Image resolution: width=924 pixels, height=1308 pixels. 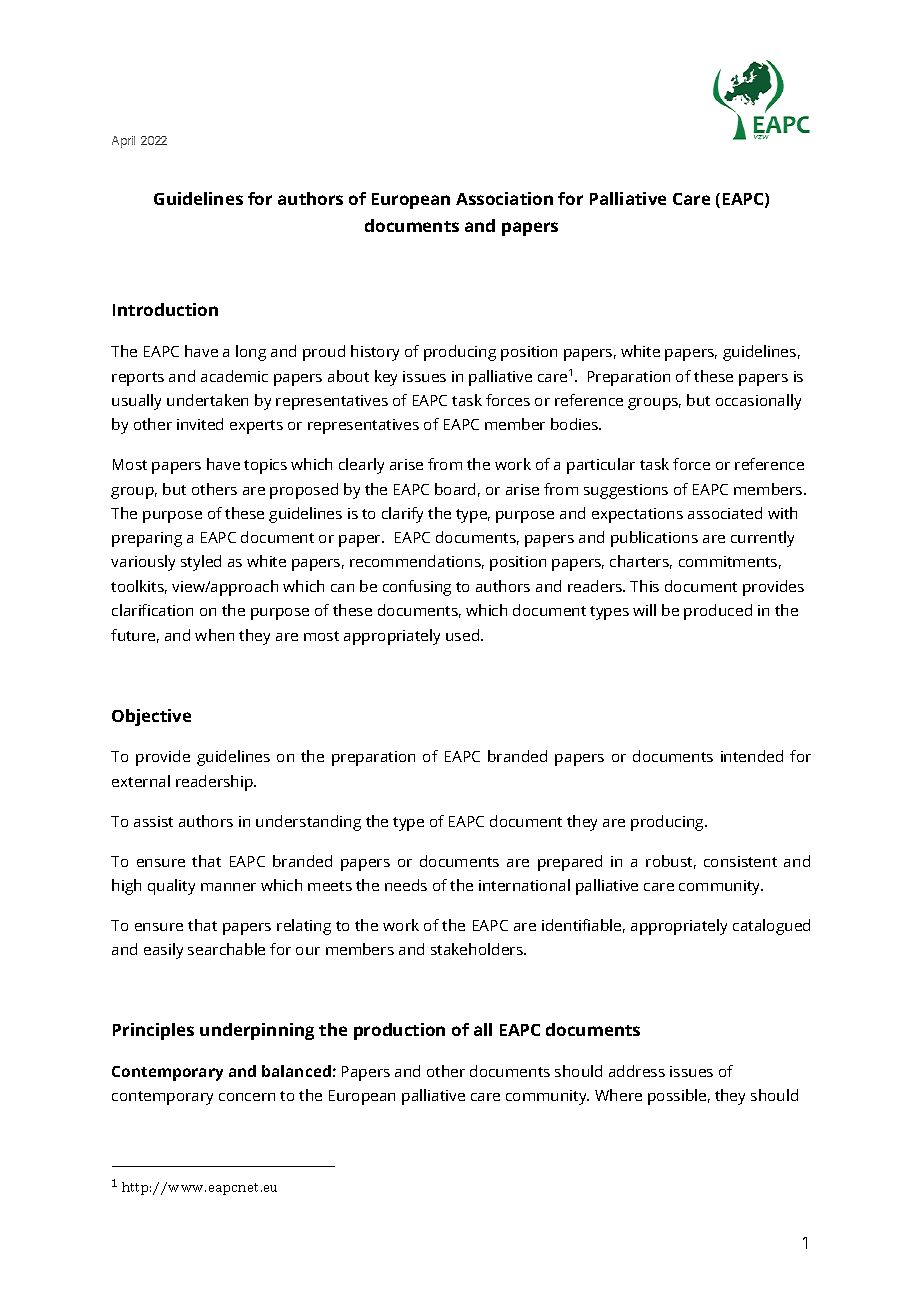 I want to click on concern, so click(x=247, y=1097).
